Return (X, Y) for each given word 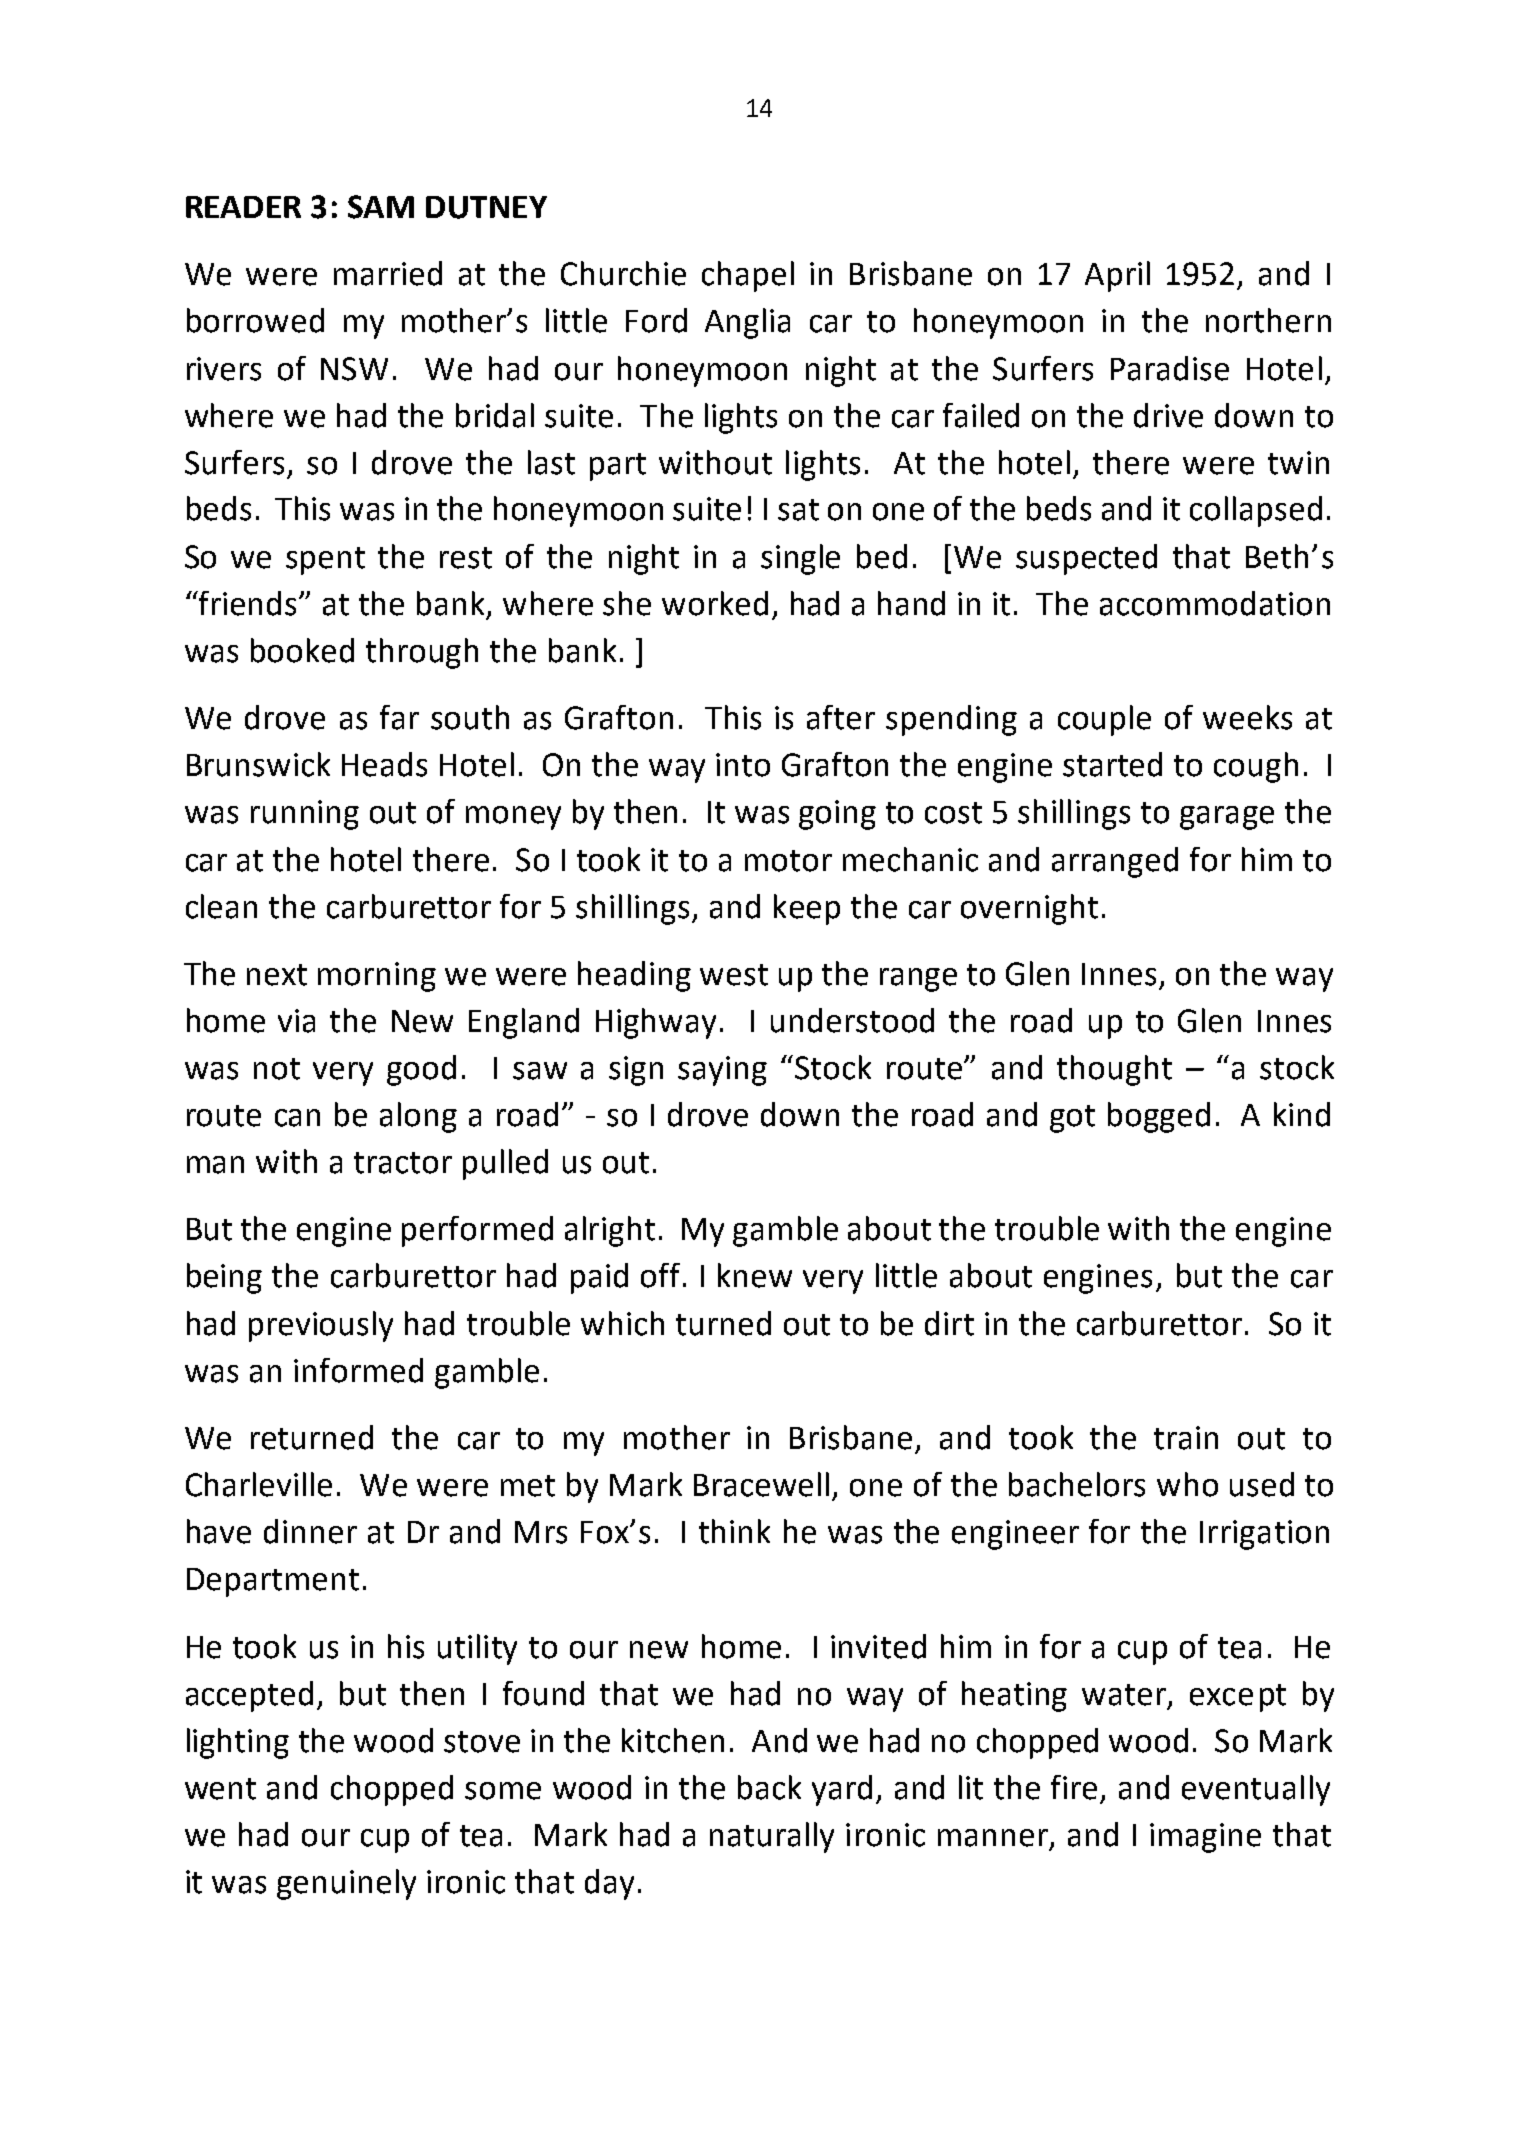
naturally (772, 1837)
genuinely (346, 1884)
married (388, 273)
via (296, 1021)
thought (1114, 1070)
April (1117, 276)
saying (722, 1071)
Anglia (747, 323)
